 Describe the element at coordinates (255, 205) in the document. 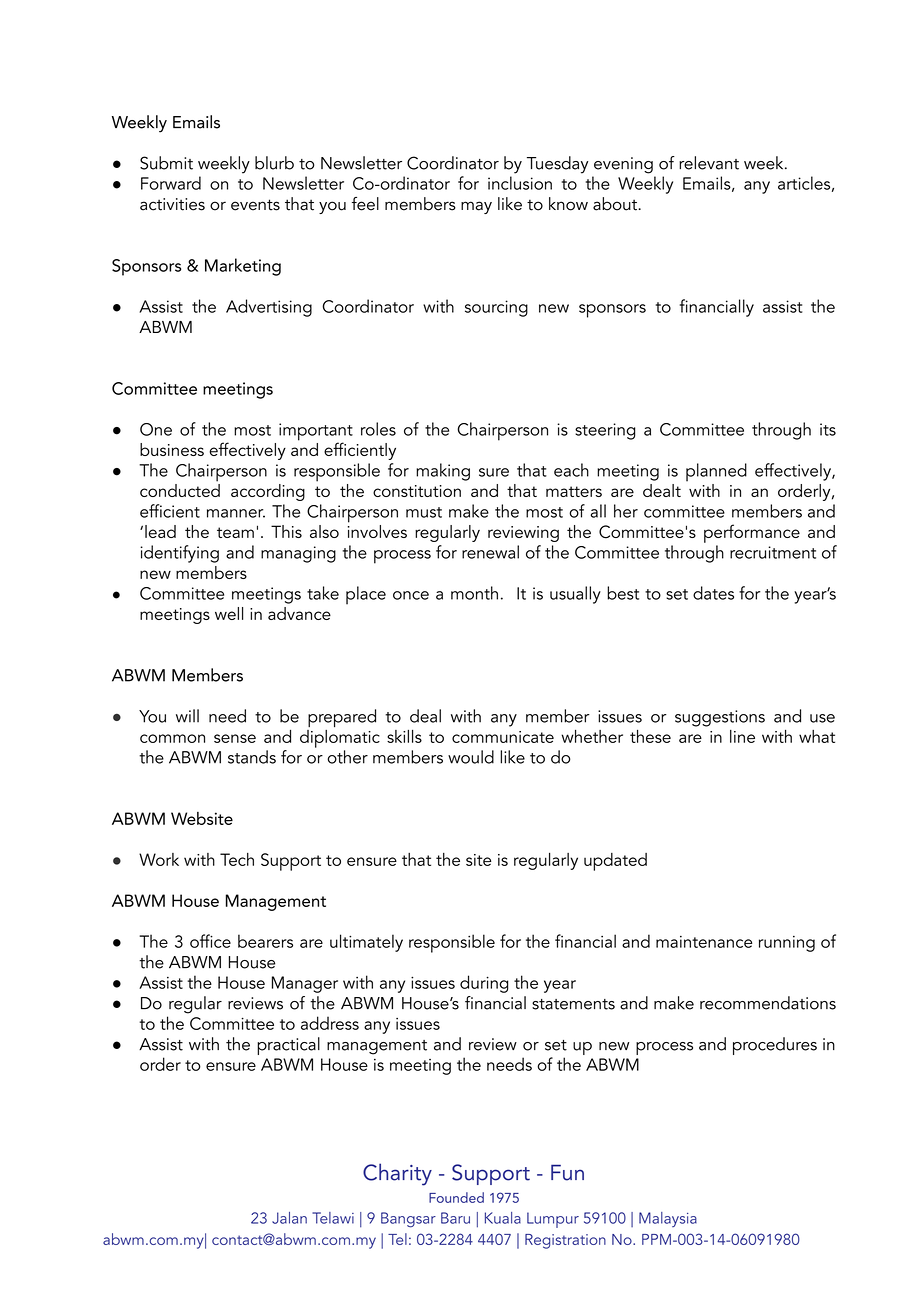

I see `events` at that location.
